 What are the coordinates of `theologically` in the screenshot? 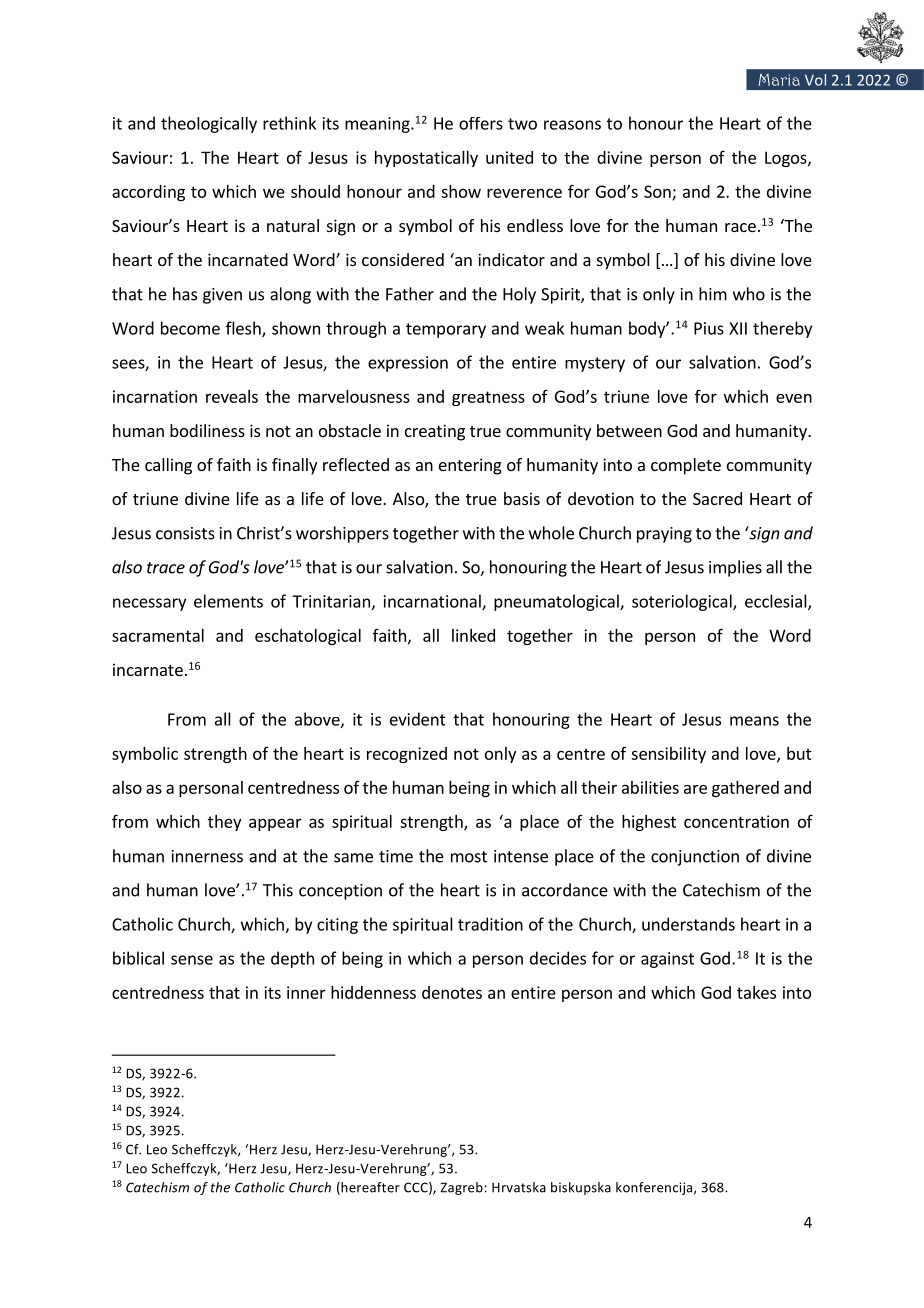 It's located at (209, 124).
